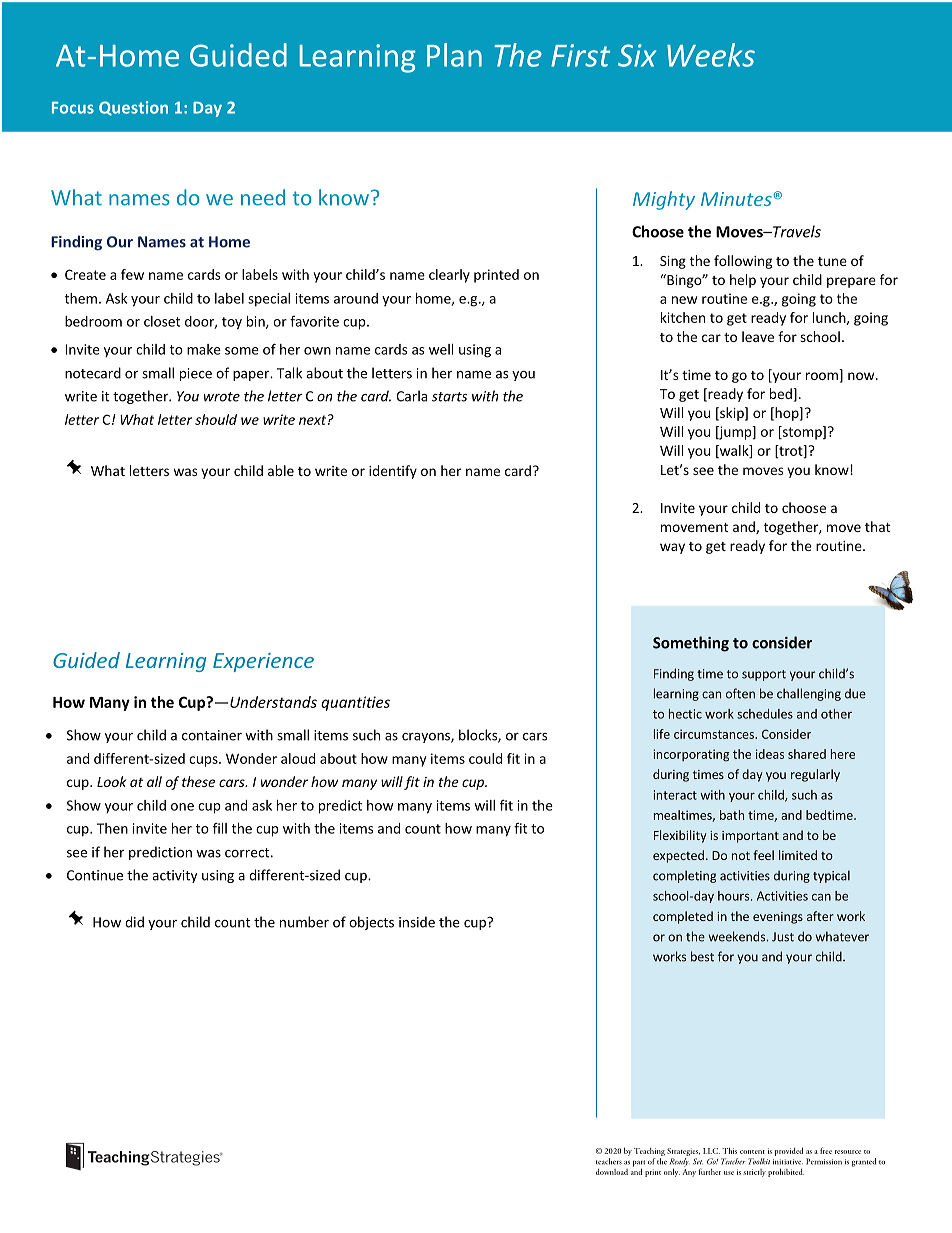  What do you see at coordinates (485, 758) in the screenshot?
I see `could` at bounding box center [485, 758].
